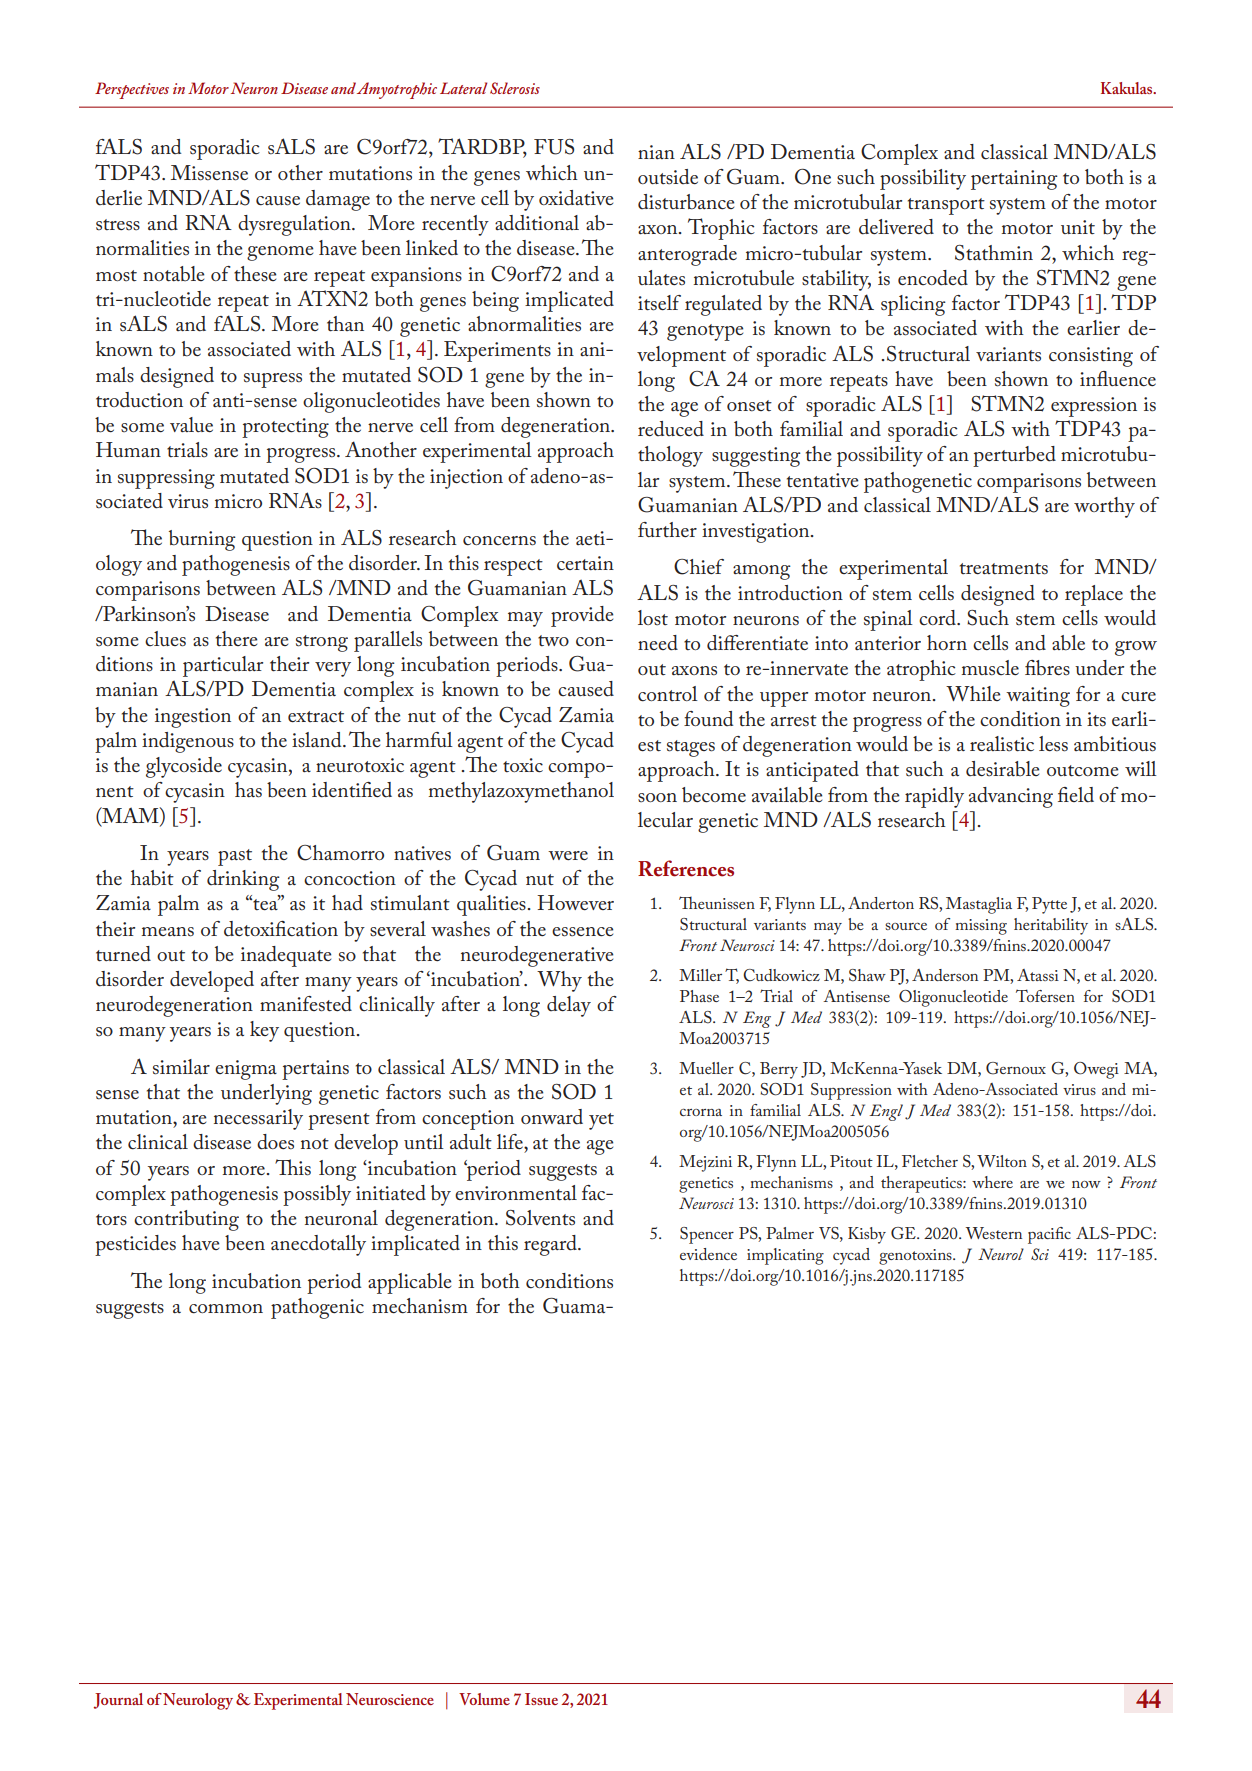 This screenshot has width=1252, height=1771. I want to click on evidence, so click(708, 1254).
